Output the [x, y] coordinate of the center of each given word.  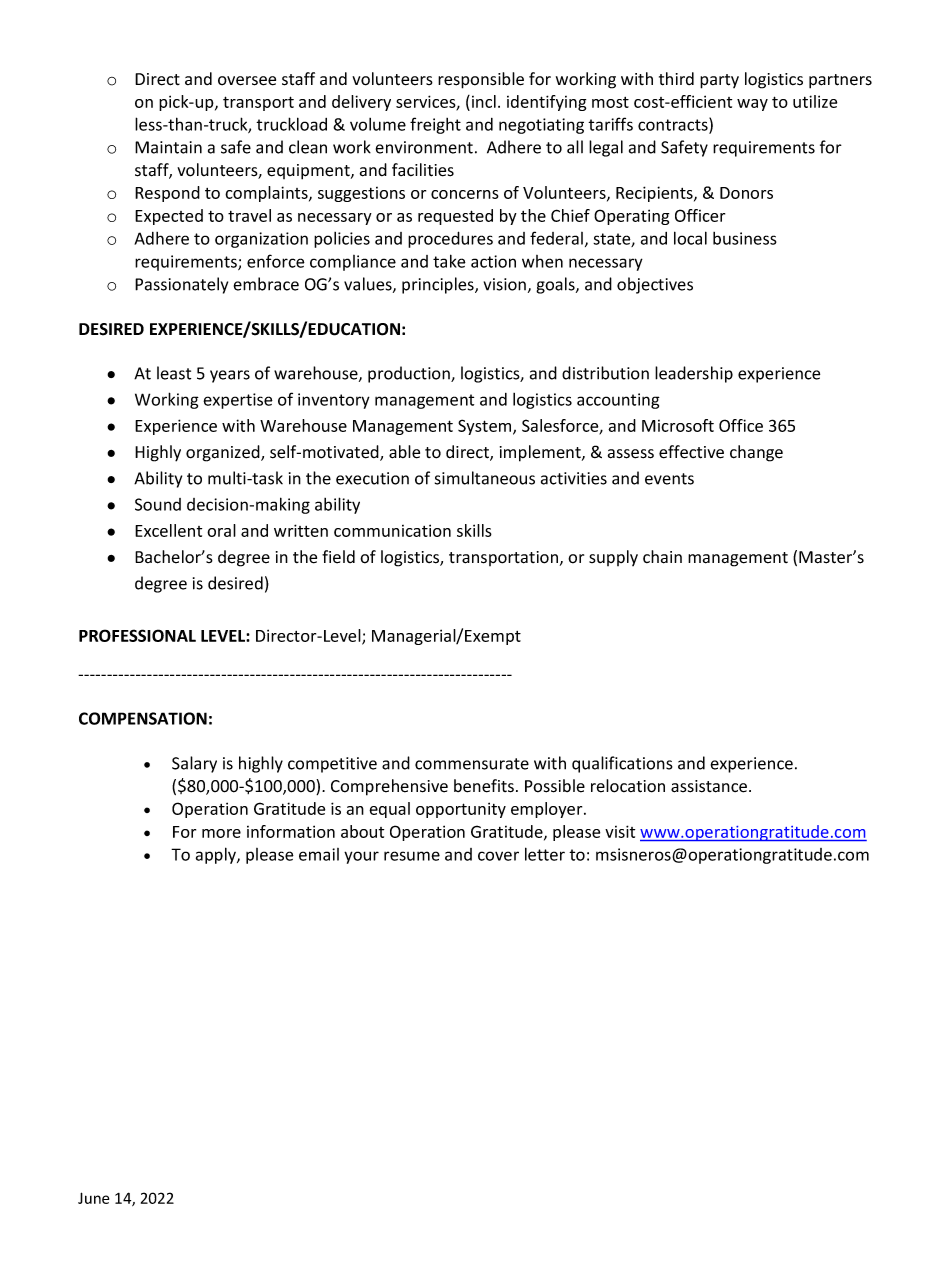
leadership [694, 374]
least [174, 373]
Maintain [168, 147]
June [93, 1198]
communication [392, 530]
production [410, 374]
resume [412, 856]
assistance [710, 786]
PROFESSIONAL [137, 635]
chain [662, 557]
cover [498, 856]
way [752, 105]
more [221, 833]
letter [545, 854]
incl [484, 101]
